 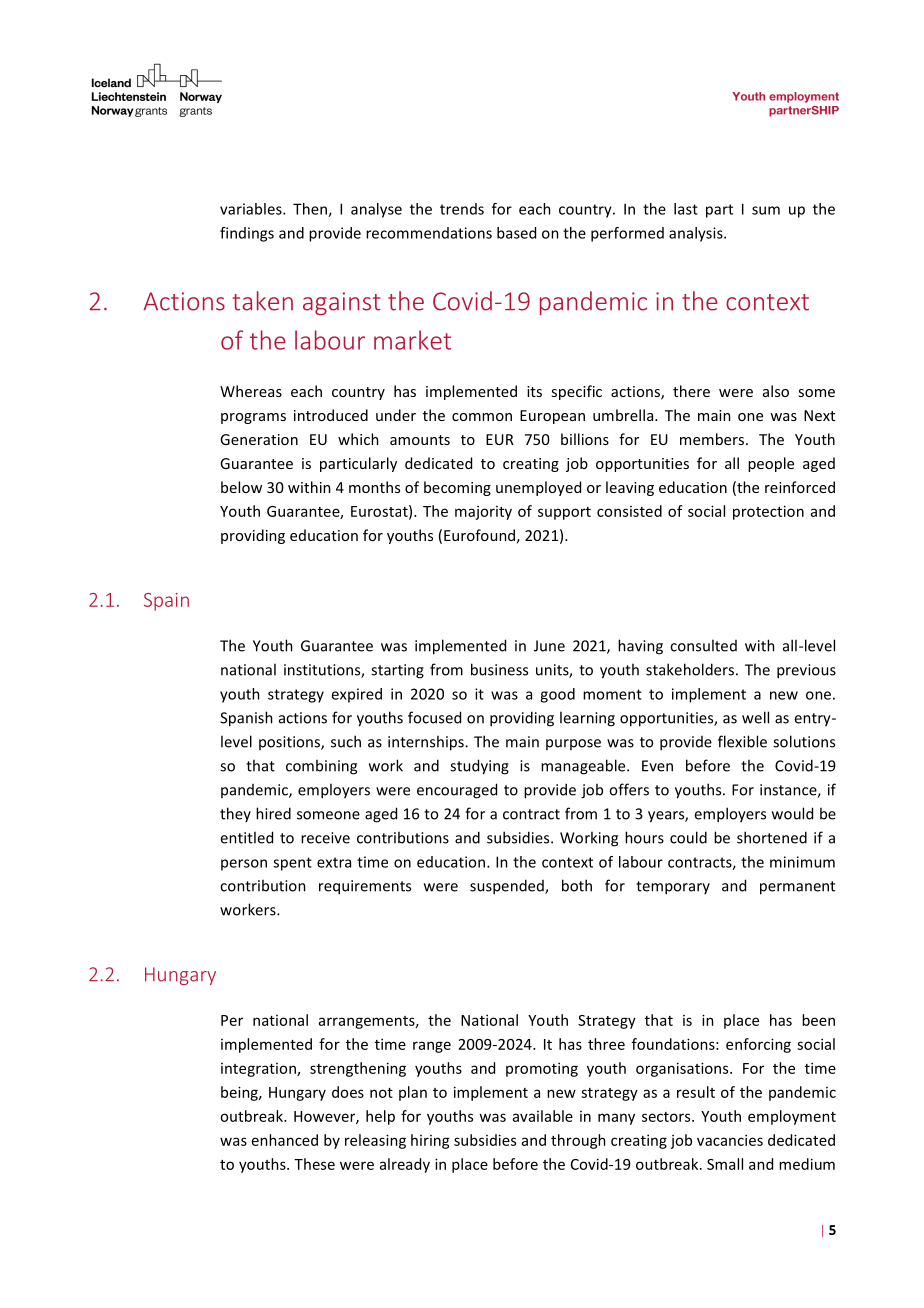 I want to click on shortened, so click(x=772, y=837).
